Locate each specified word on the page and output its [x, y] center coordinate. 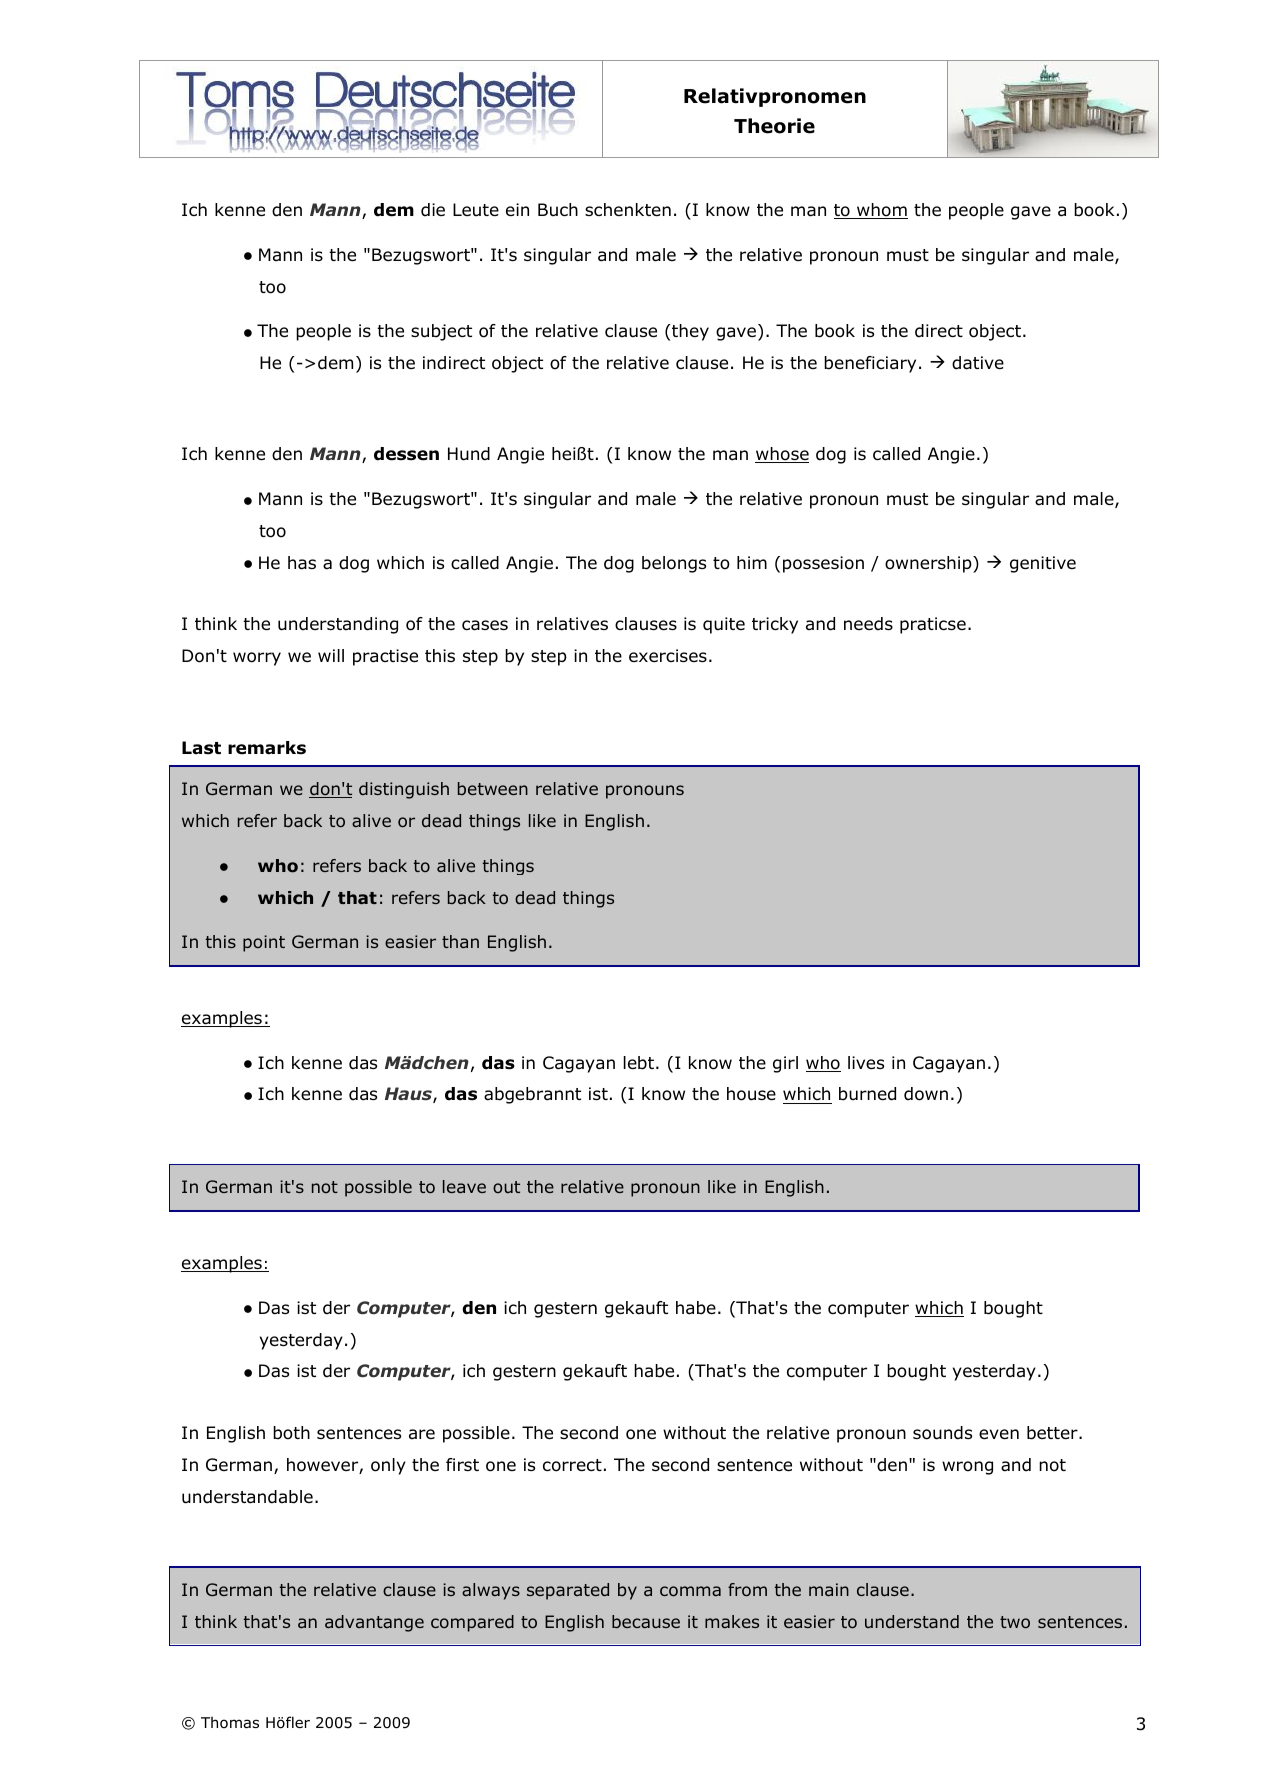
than [460, 941]
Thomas [230, 1723]
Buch [558, 210]
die [433, 210]
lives [866, 1063]
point [264, 943]
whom [881, 211]
